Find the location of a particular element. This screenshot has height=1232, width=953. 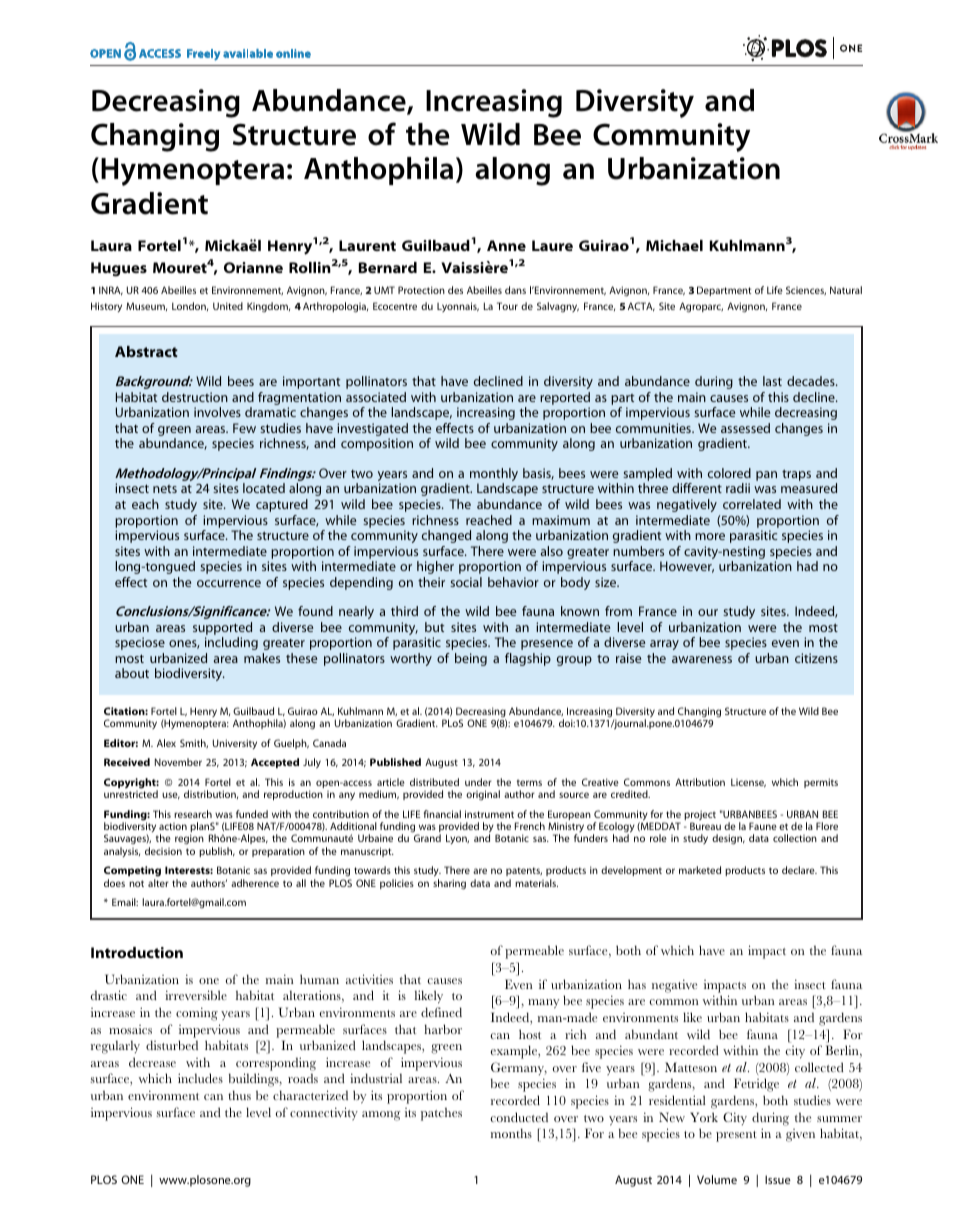

thus is located at coordinates (239, 1095).
